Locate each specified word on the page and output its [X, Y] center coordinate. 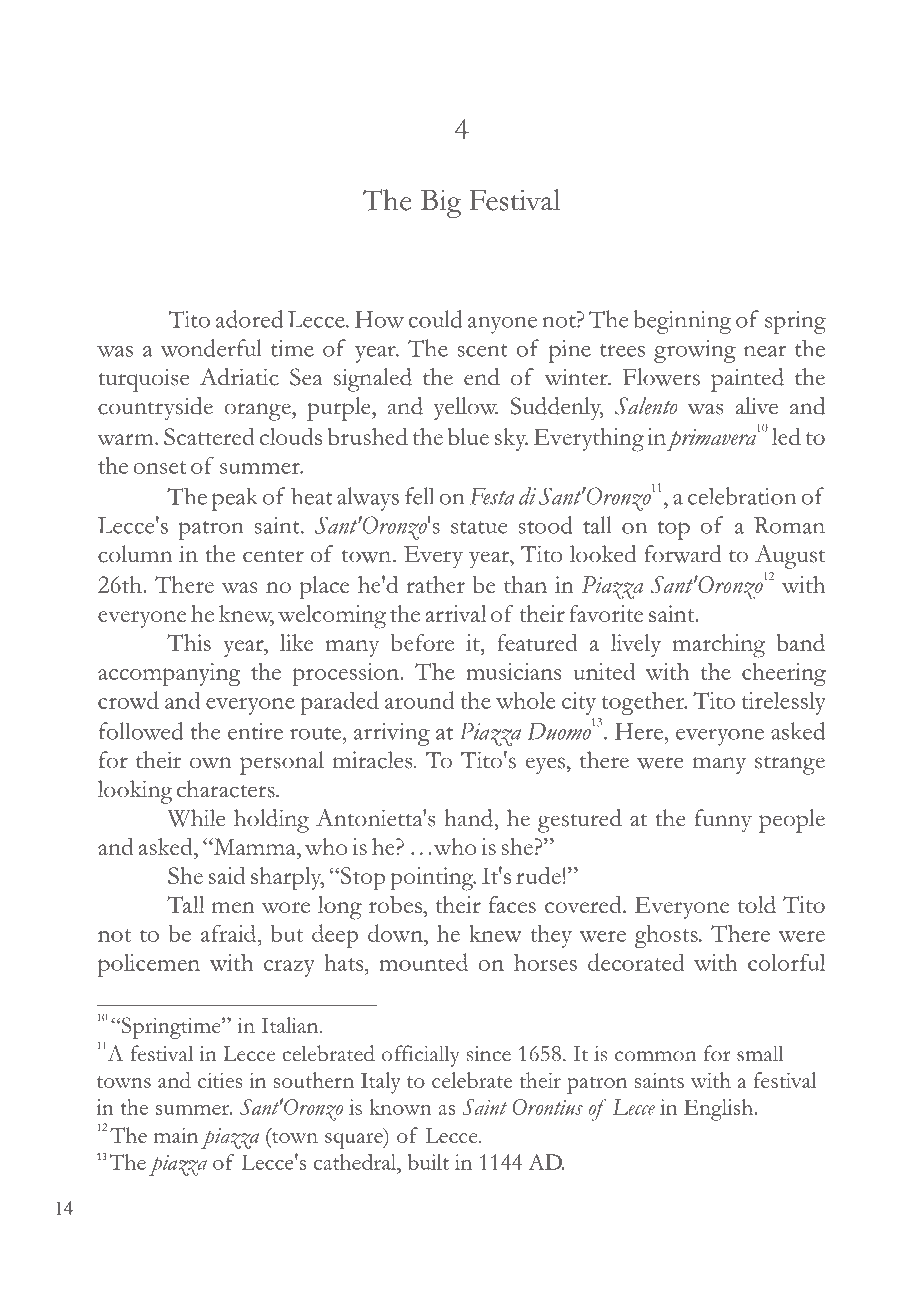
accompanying [169, 675]
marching [718, 646]
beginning [683, 322]
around [420, 700]
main [176, 1135]
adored [249, 319]
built [428, 1162]
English [719, 1110]
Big [441, 204]
